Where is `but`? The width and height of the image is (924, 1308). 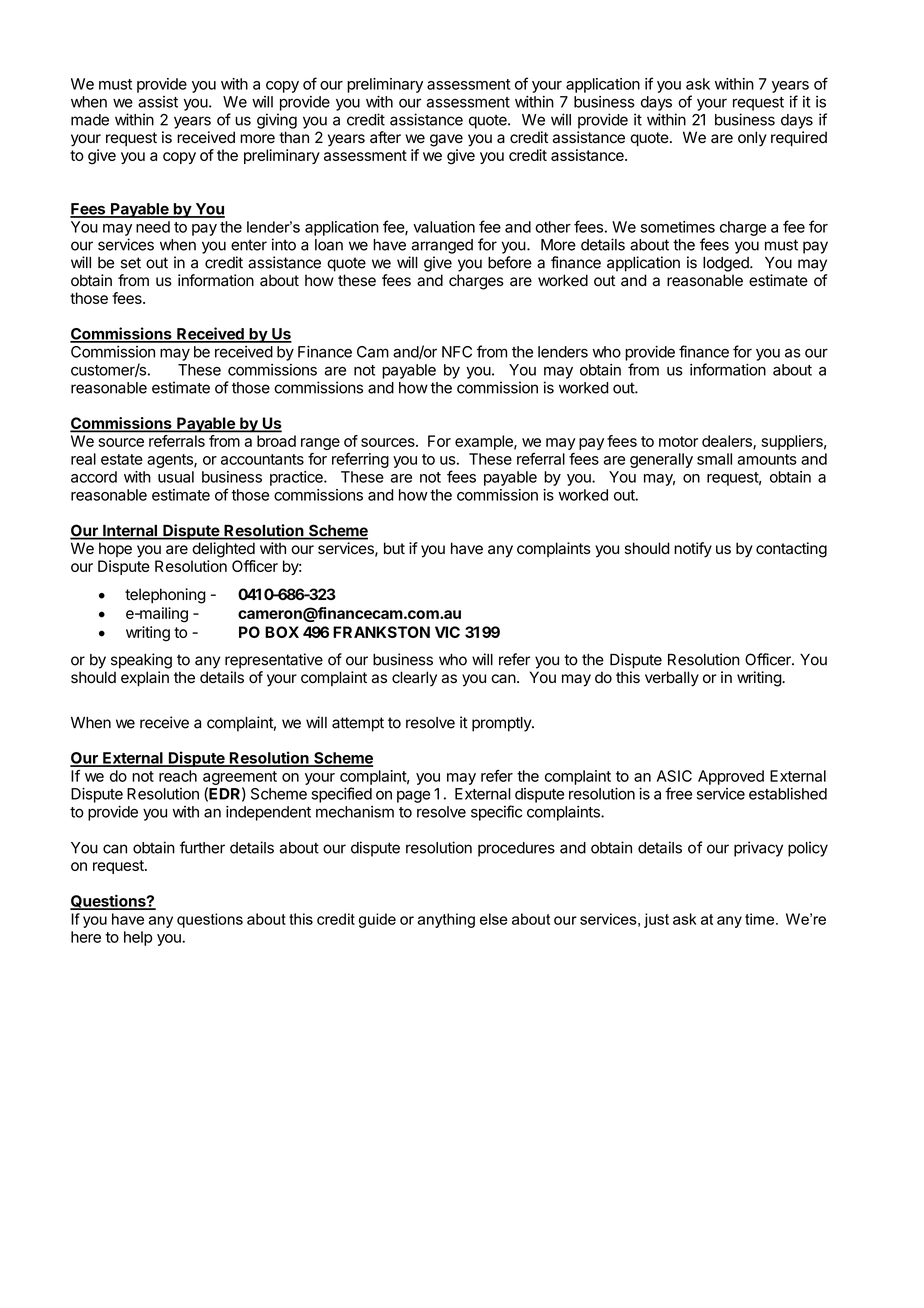
but is located at coordinates (394, 548).
